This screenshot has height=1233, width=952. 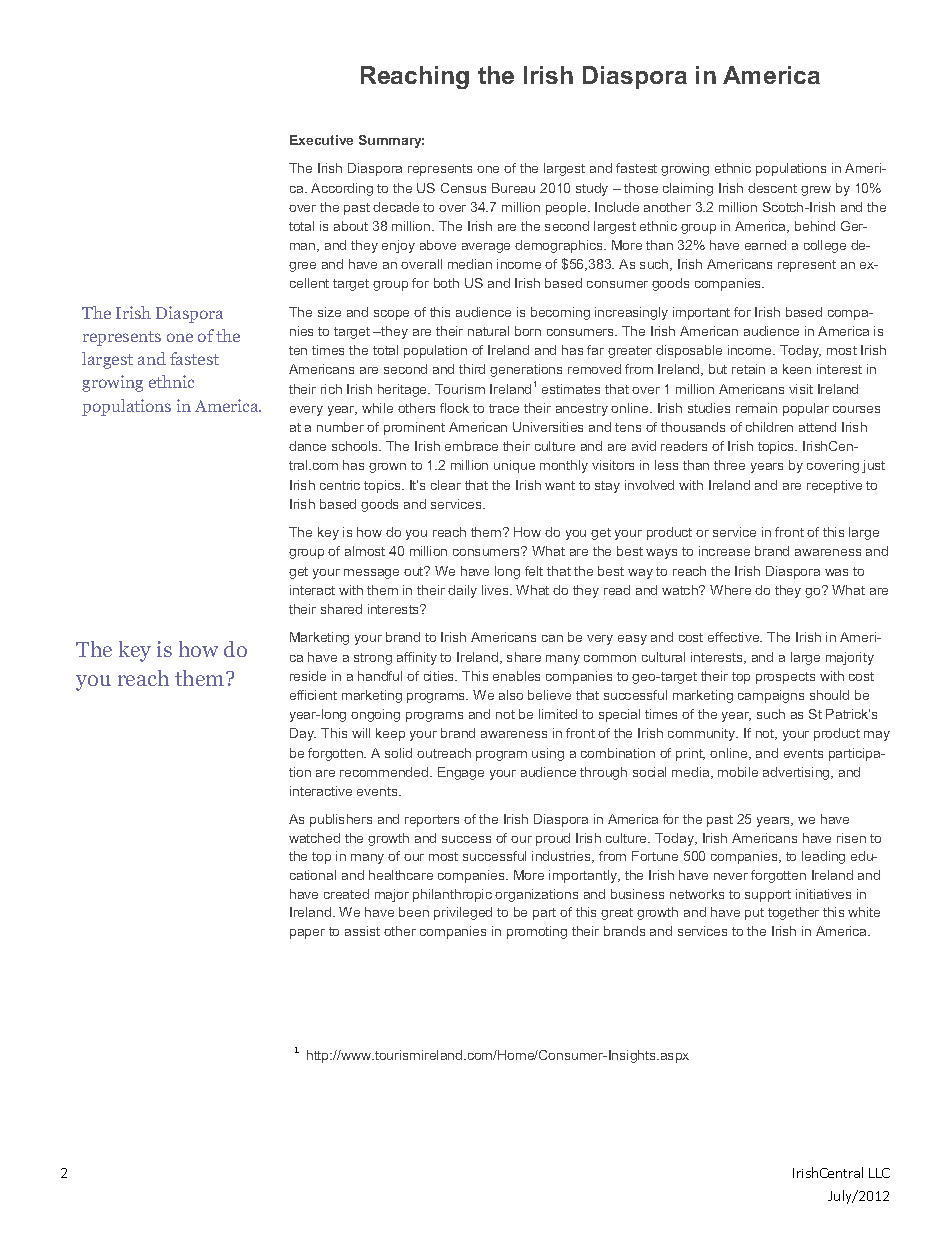 What do you see at coordinates (785, 678) in the screenshot?
I see `prospects` at bounding box center [785, 678].
